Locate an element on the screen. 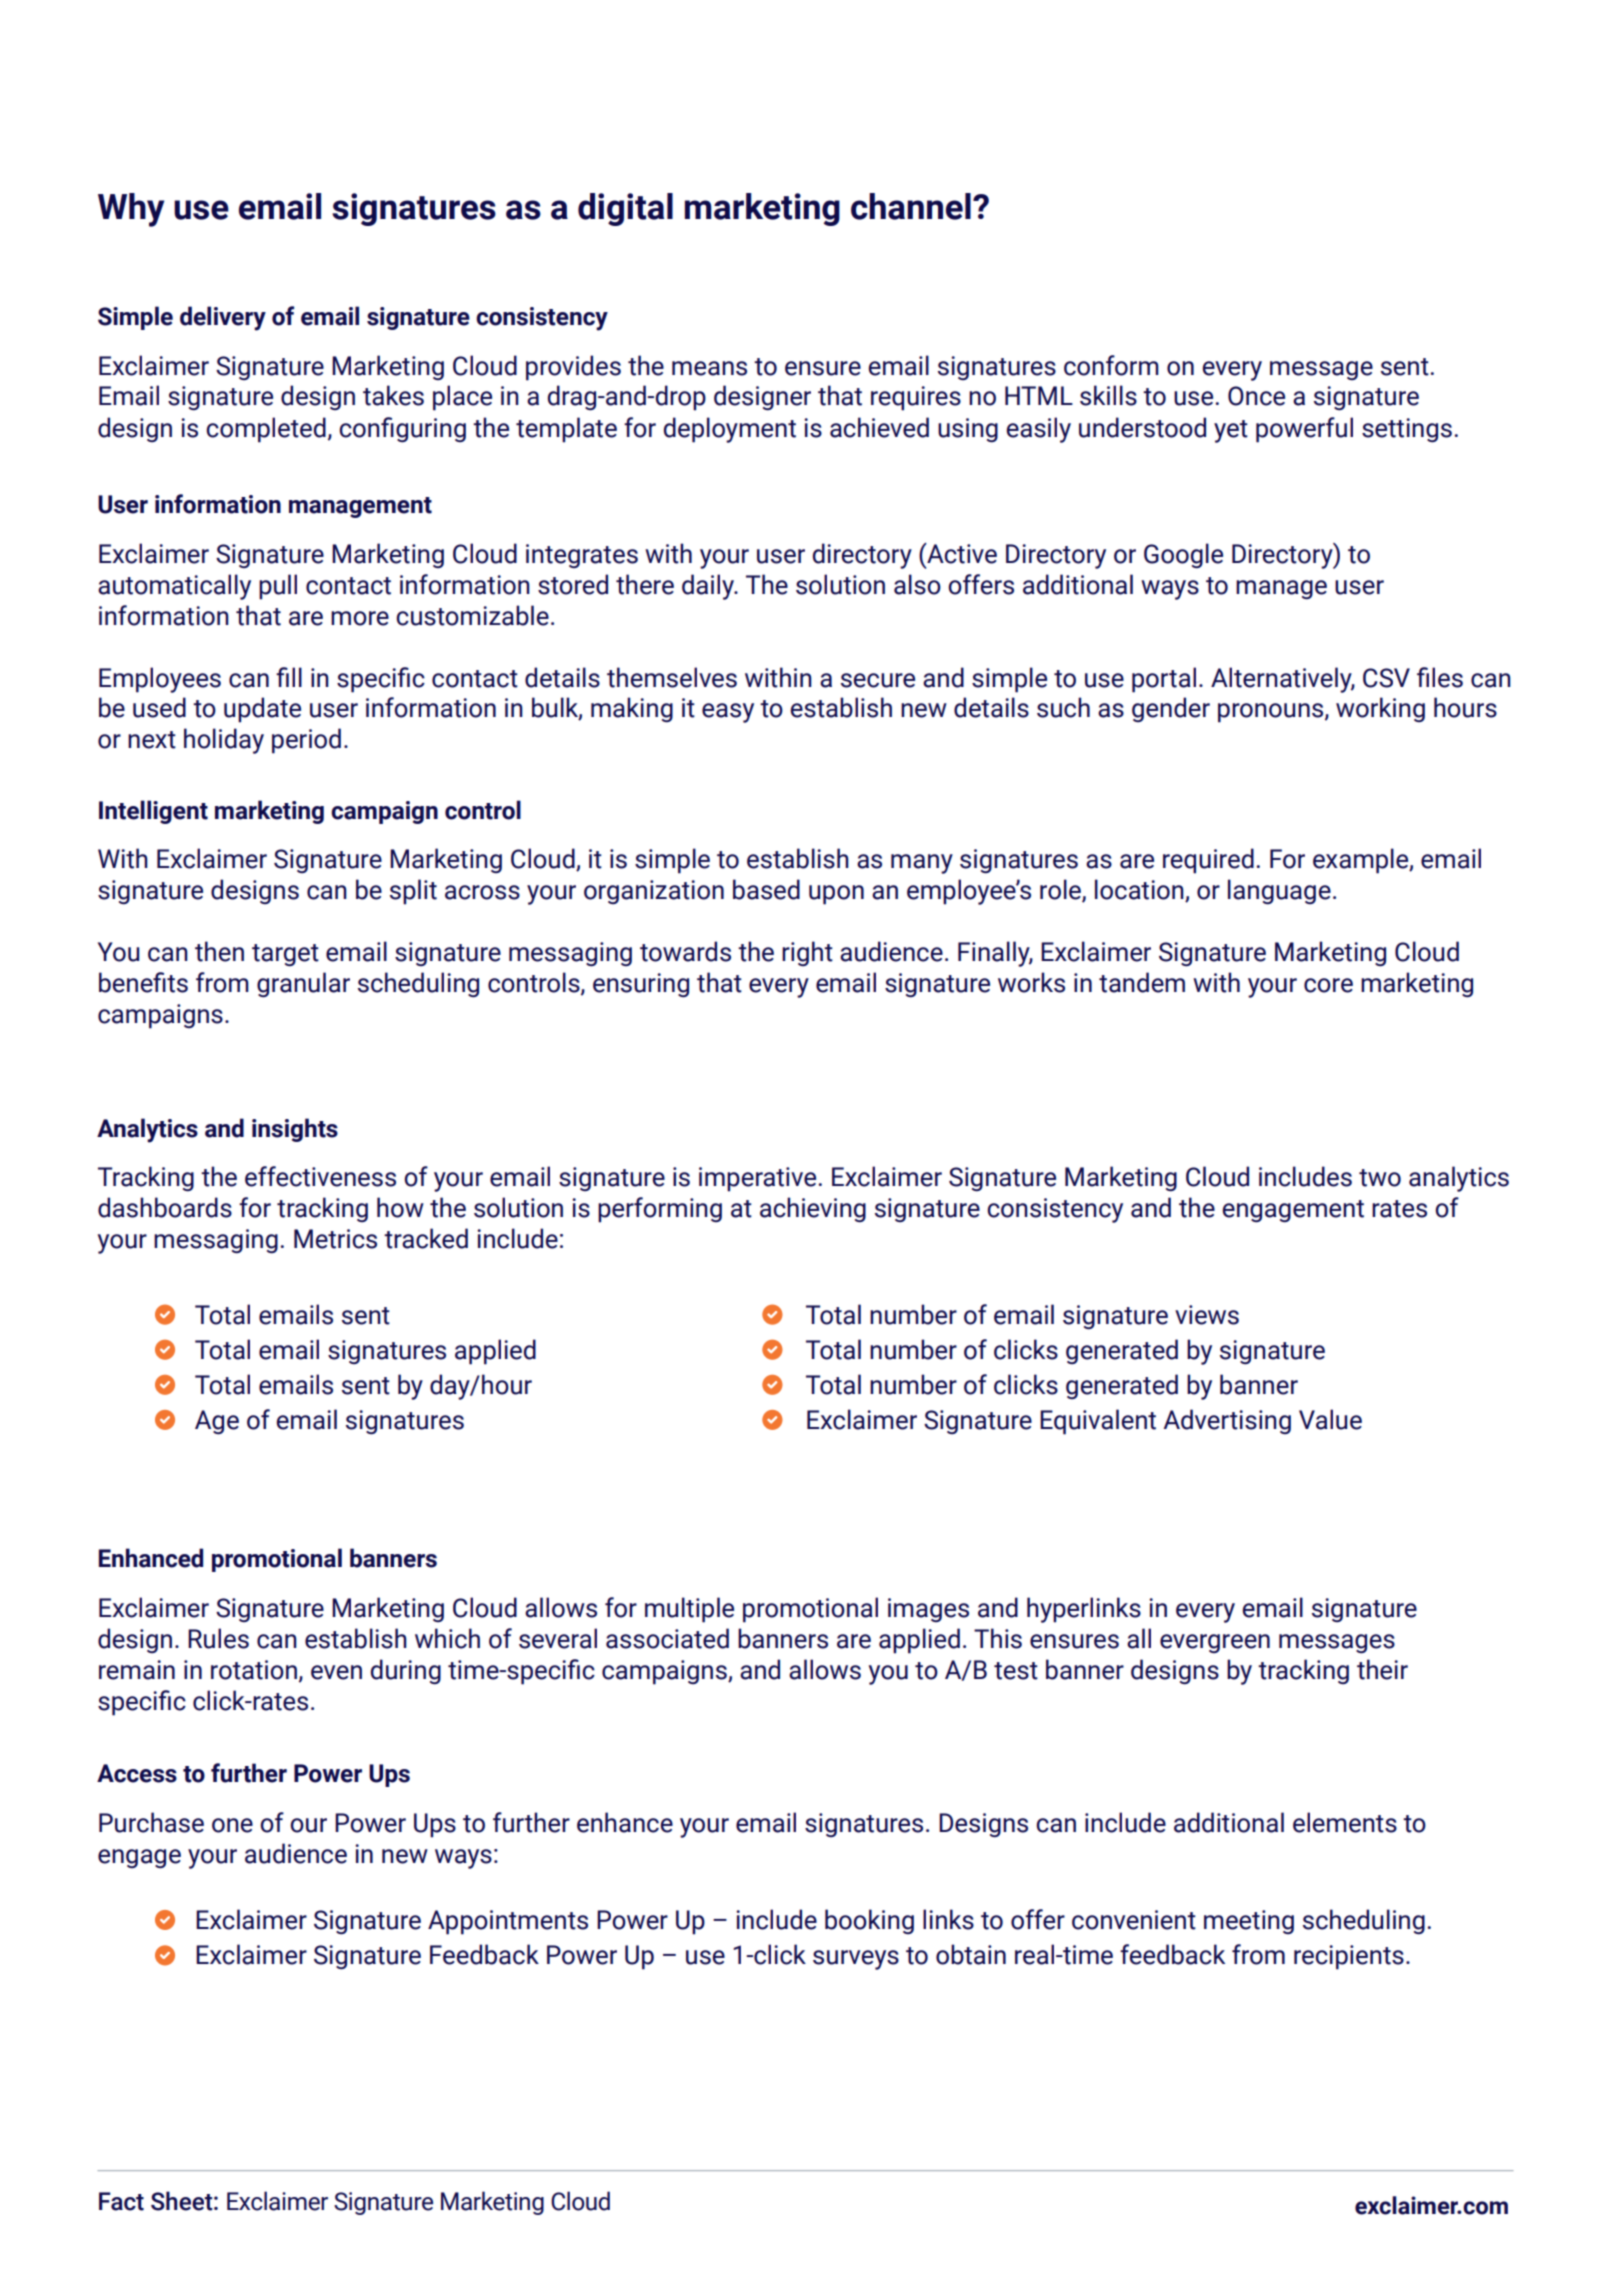 This screenshot has height=2278, width=1611. associated is located at coordinates (667, 1638).
